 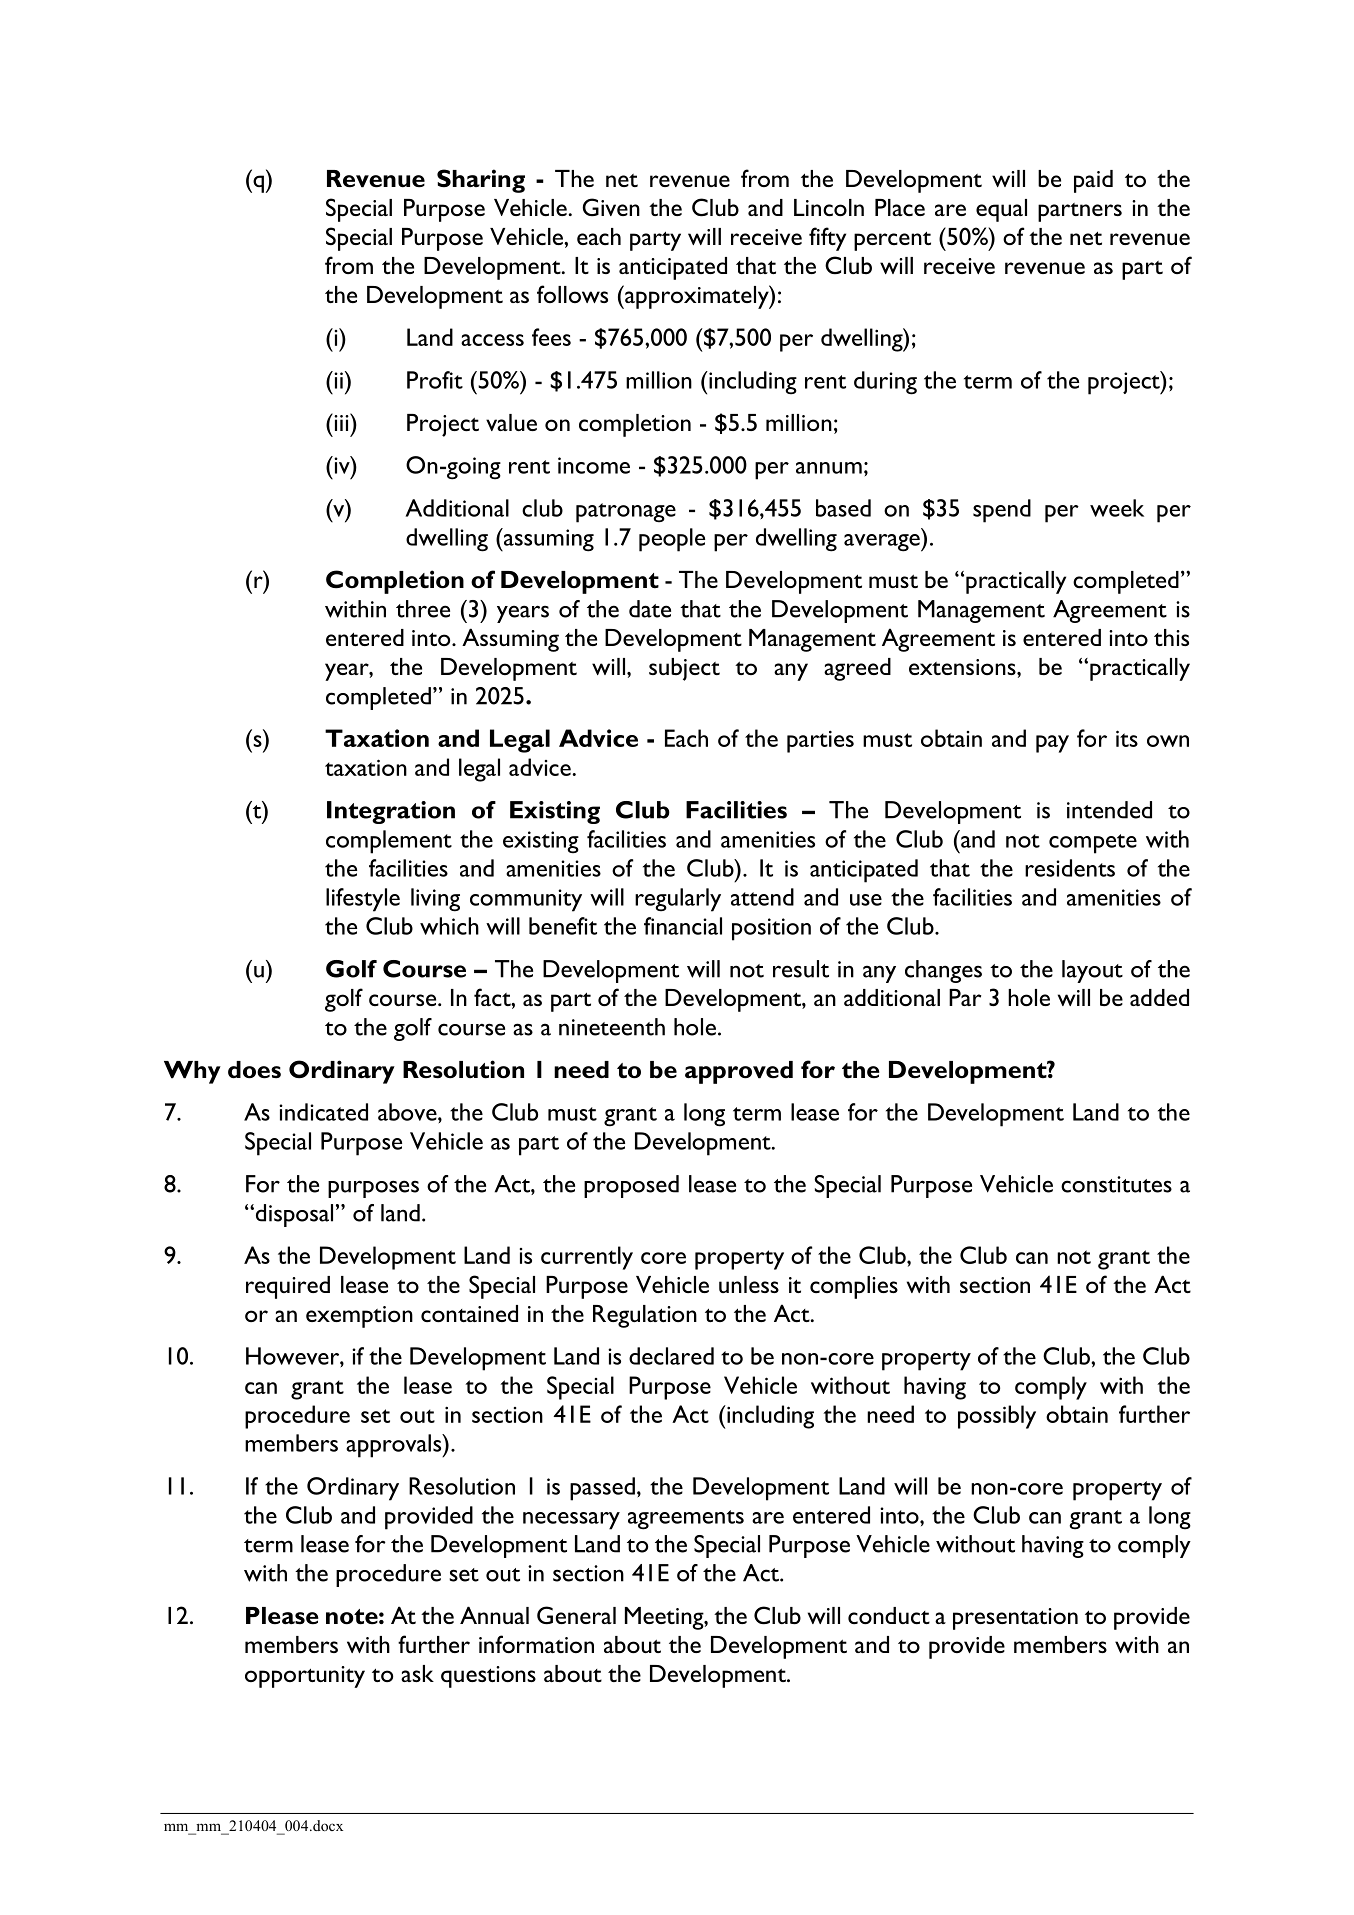 I want to click on Given, so click(x=611, y=207).
